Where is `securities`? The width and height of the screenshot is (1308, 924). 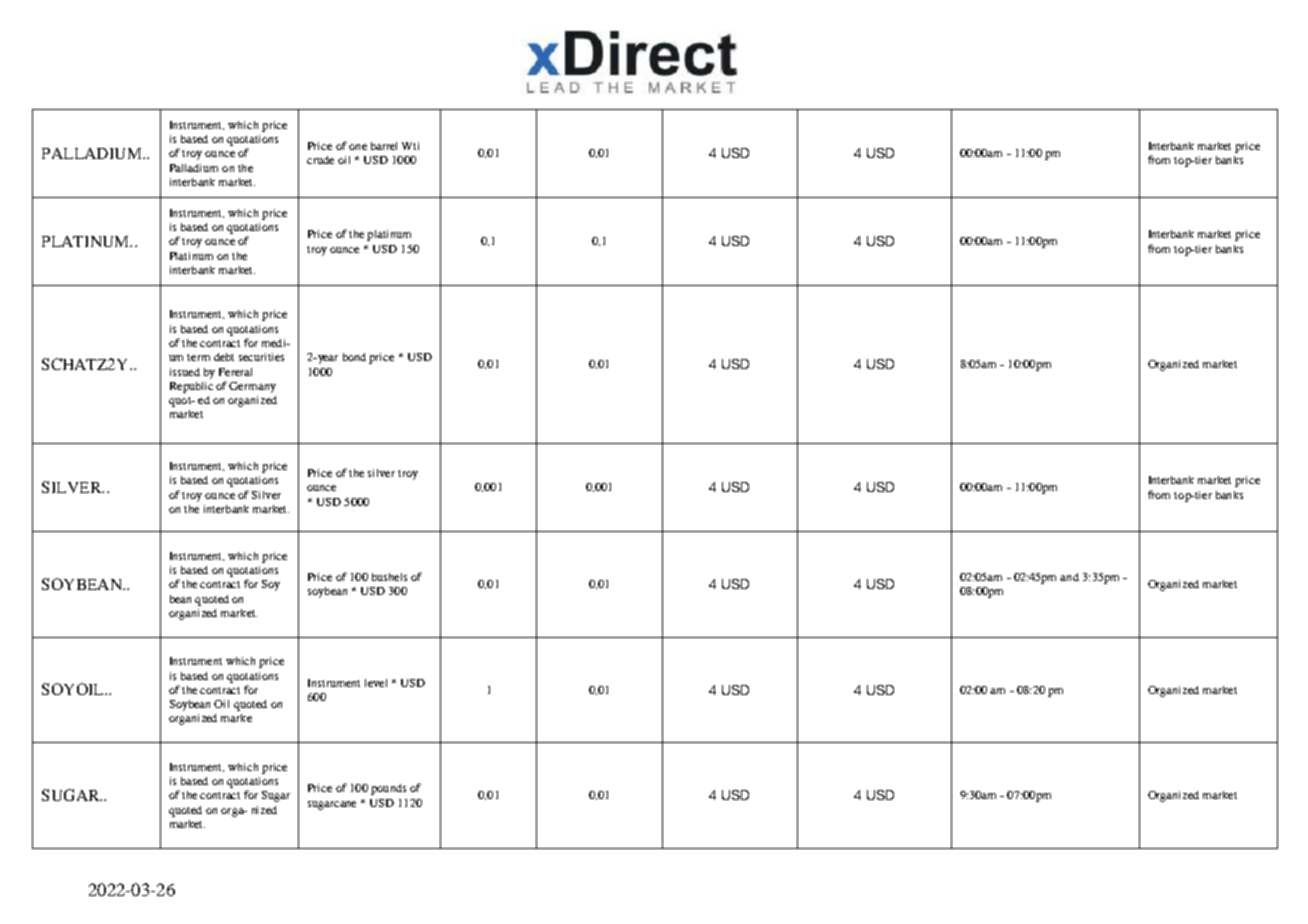
securities is located at coordinates (261, 357).
